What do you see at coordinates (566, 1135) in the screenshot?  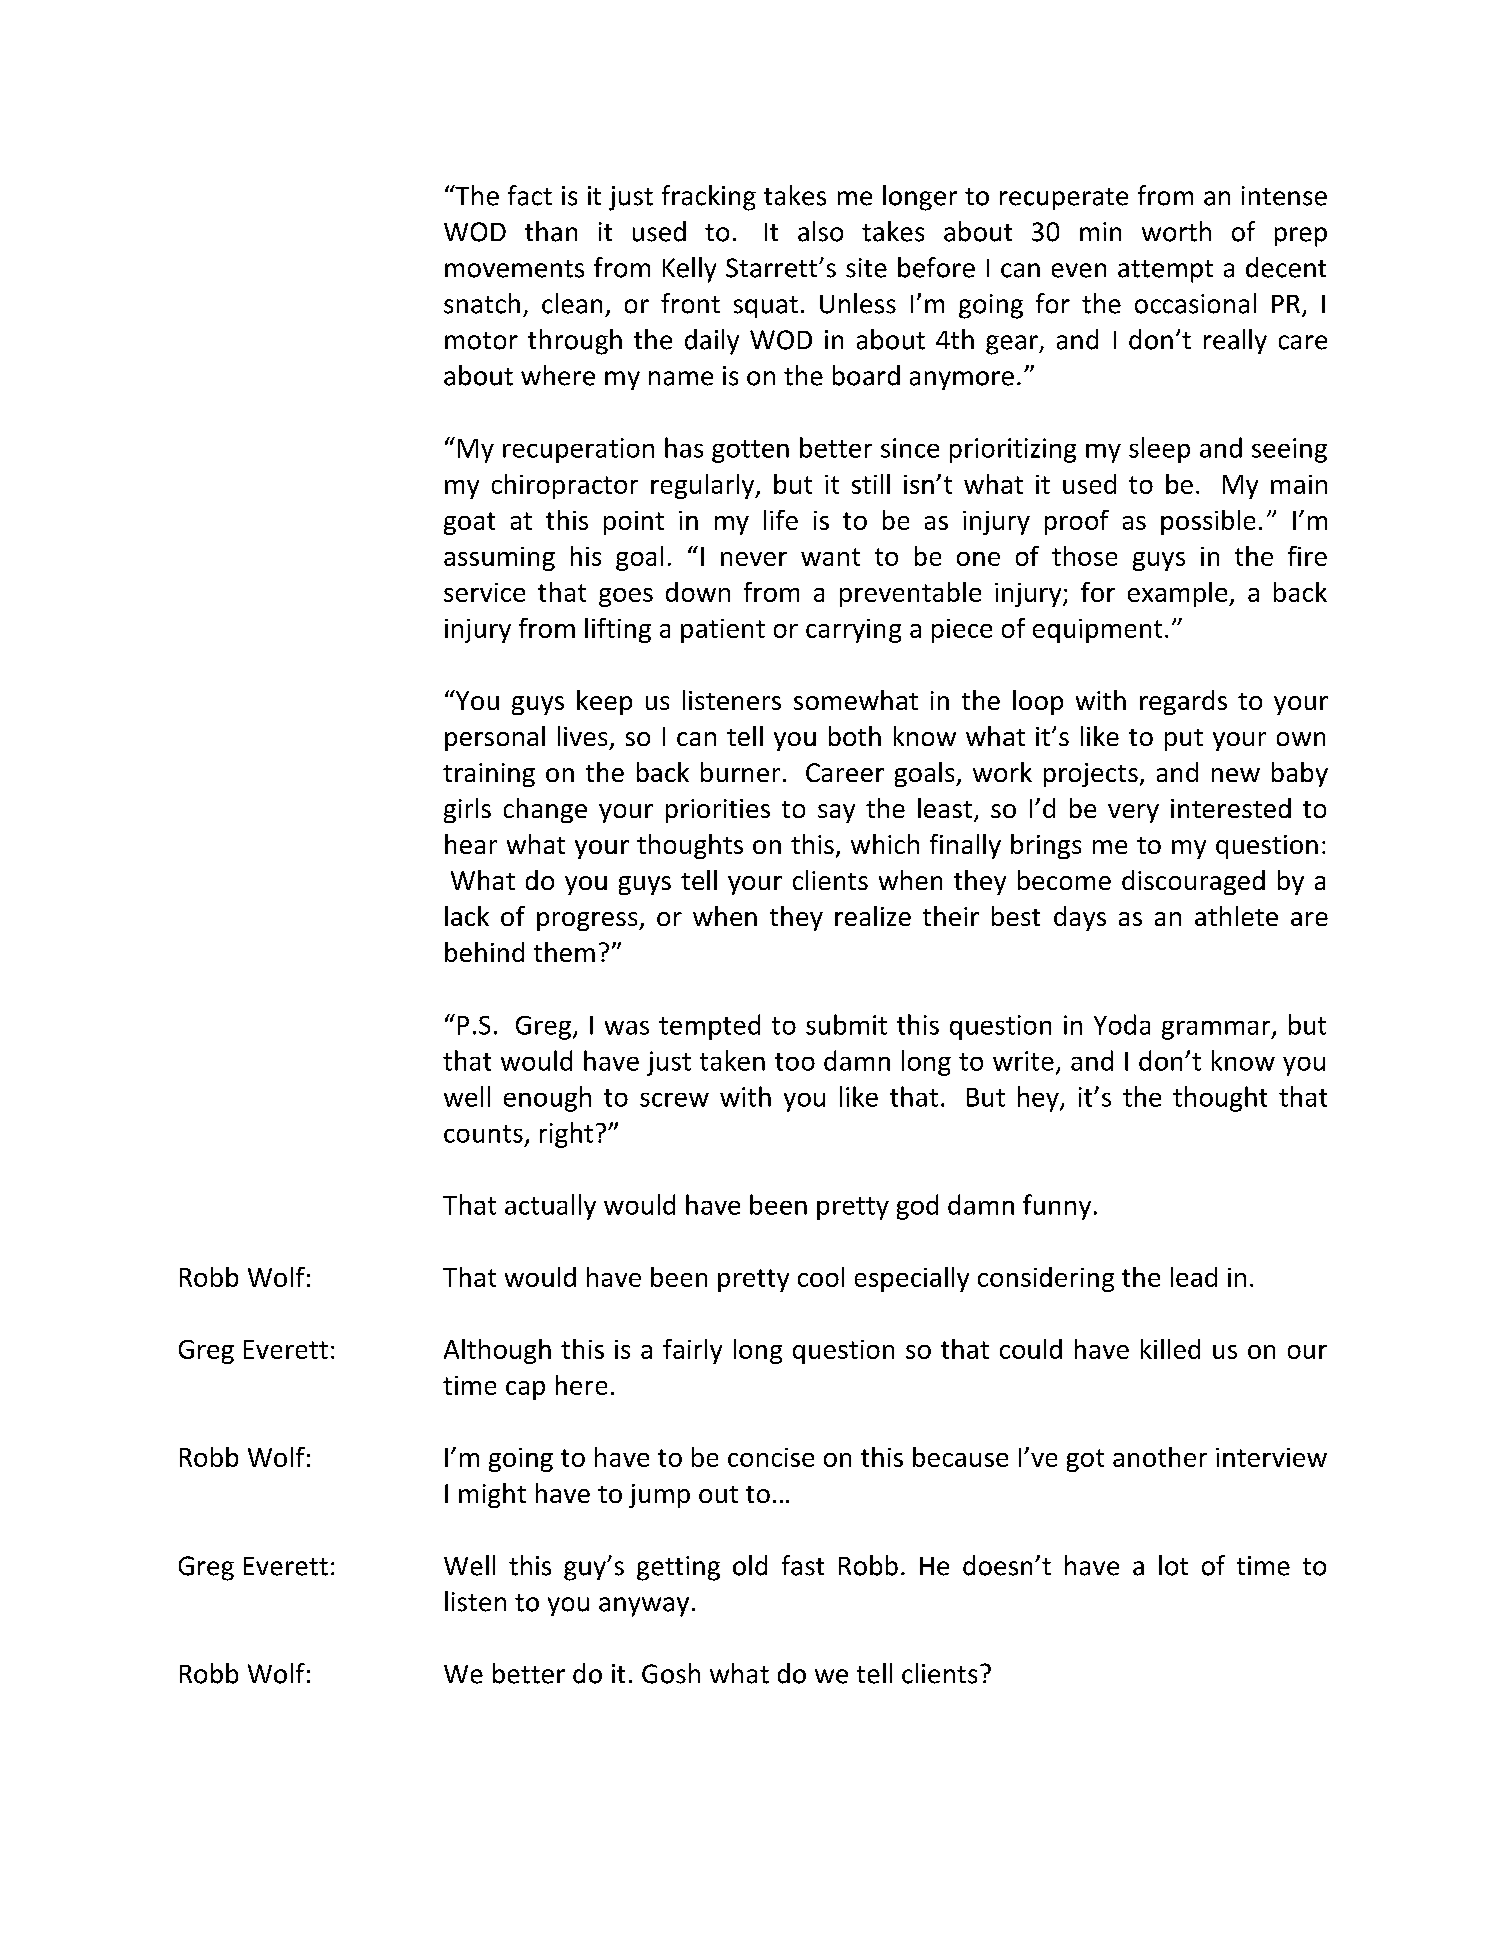 I see `right` at bounding box center [566, 1135].
